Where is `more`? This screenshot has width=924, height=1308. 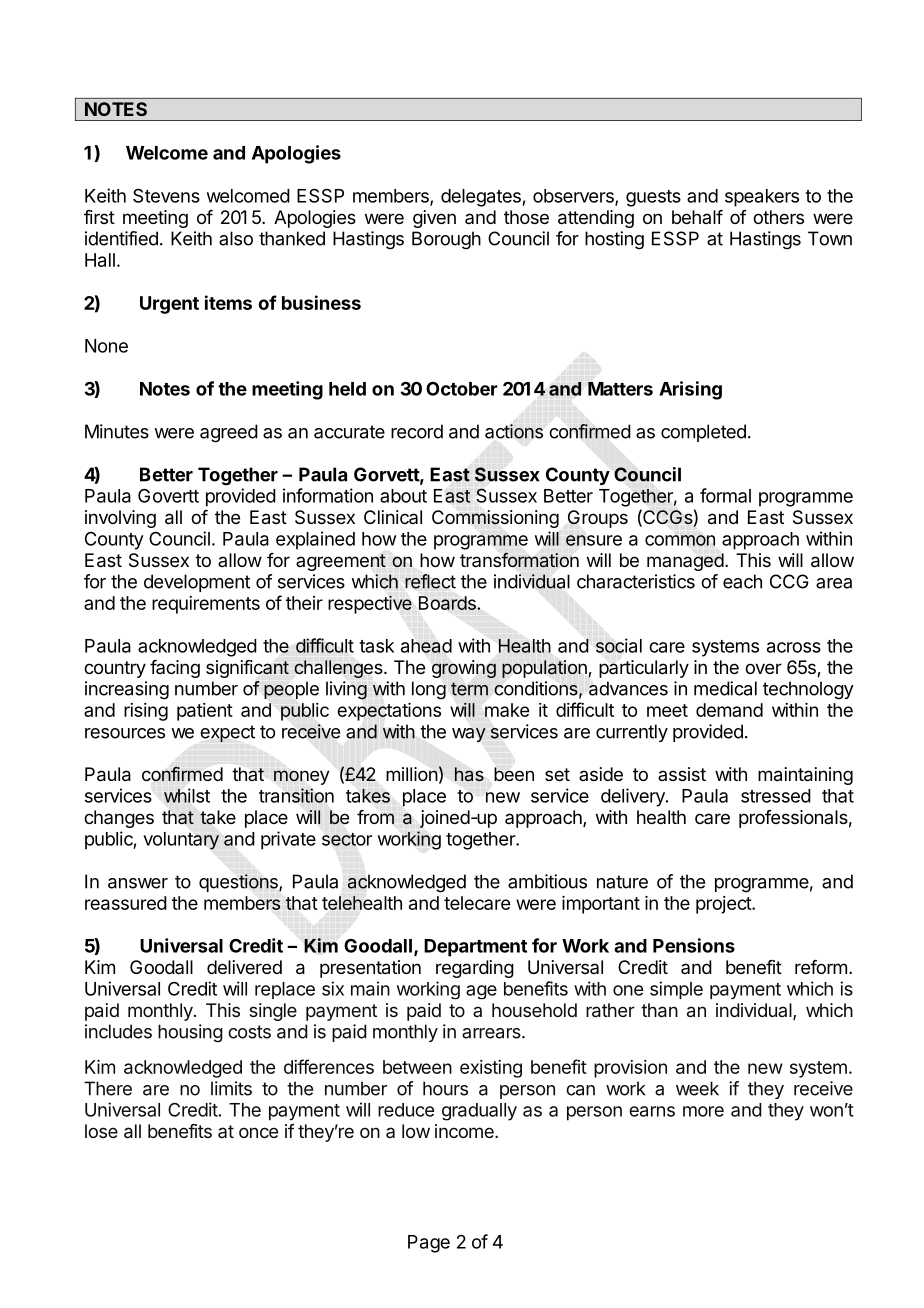
more is located at coordinates (703, 1111).
